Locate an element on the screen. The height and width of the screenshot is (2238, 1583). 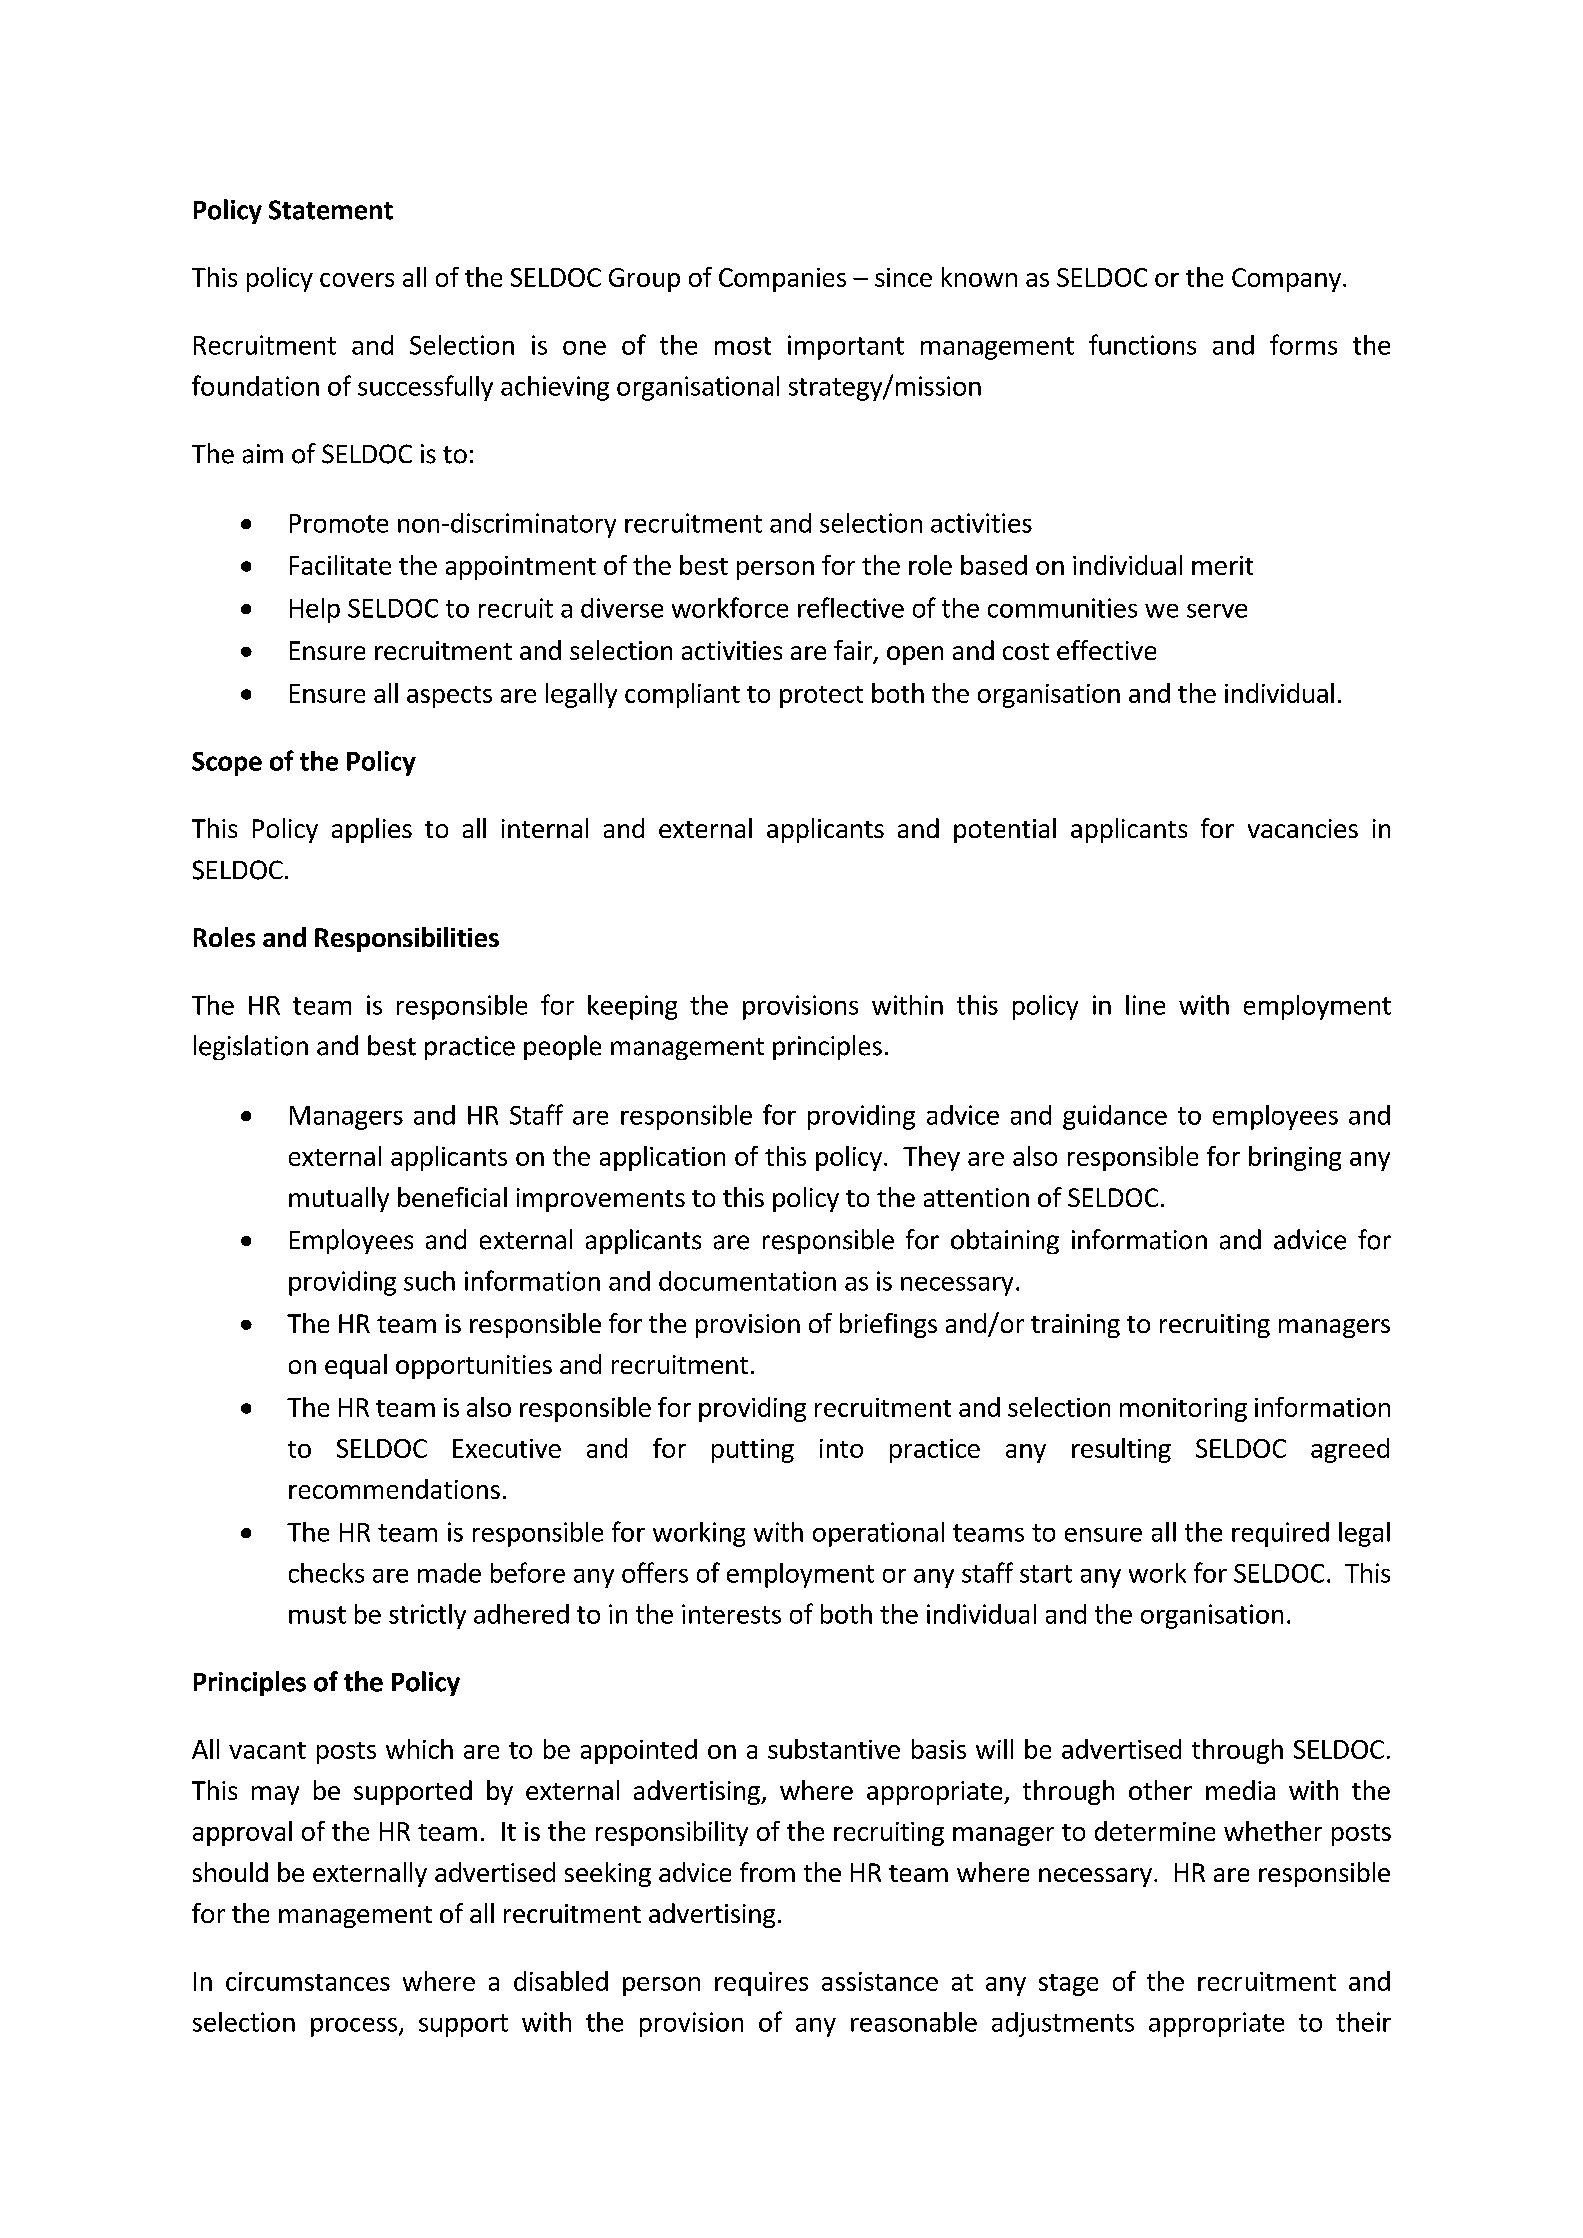
circumstances is located at coordinates (308, 1981).
